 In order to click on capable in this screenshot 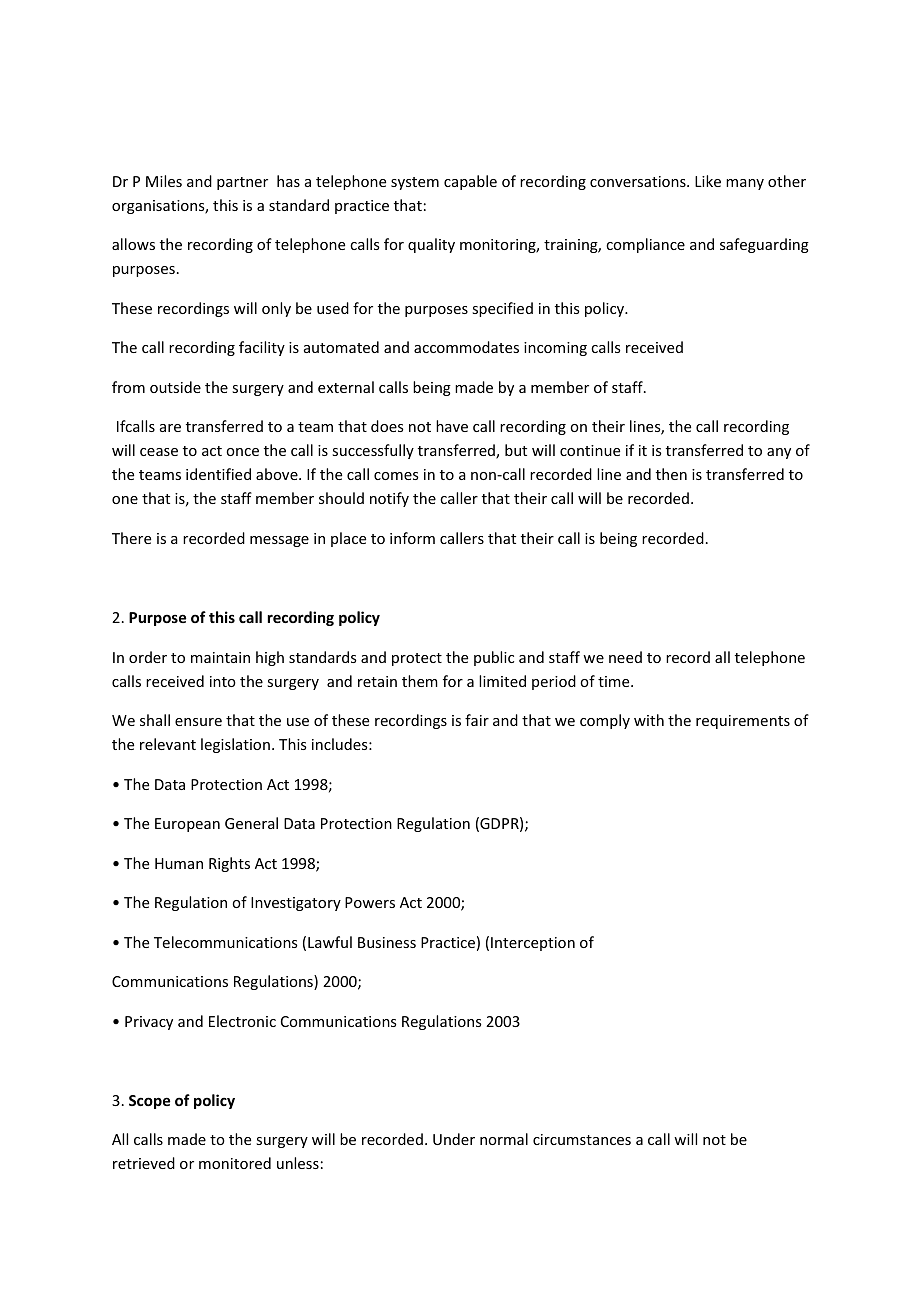, I will do `click(470, 182)`.
